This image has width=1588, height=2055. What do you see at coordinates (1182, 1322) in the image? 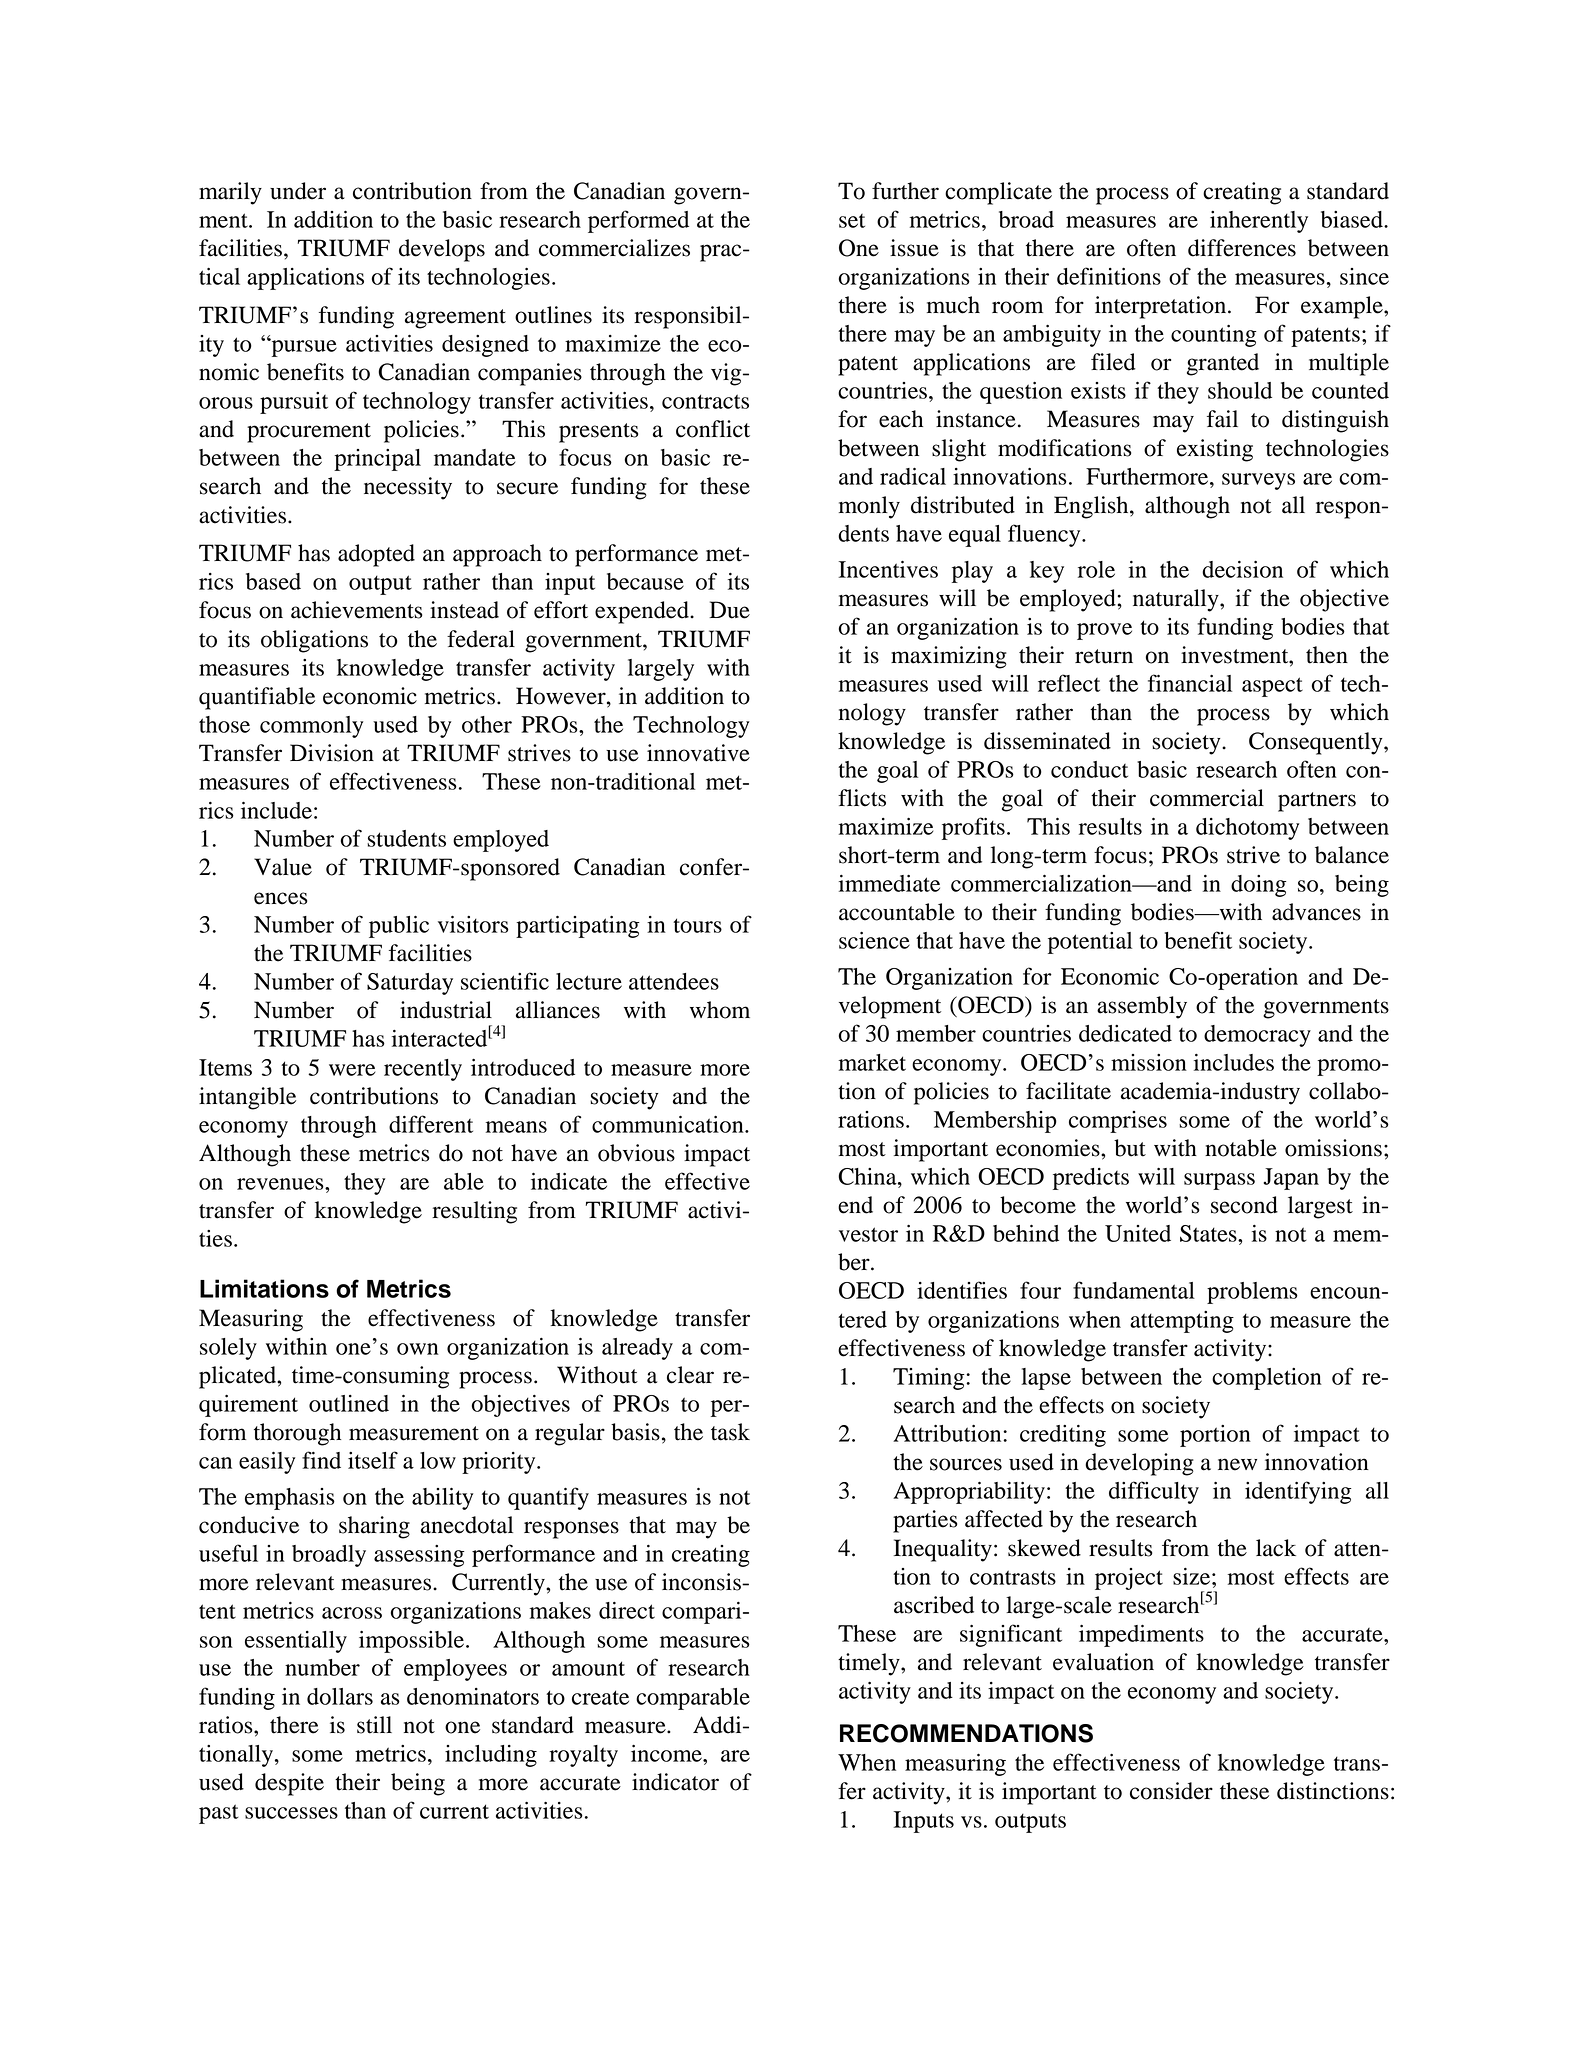
I see `attempting` at bounding box center [1182, 1322].
